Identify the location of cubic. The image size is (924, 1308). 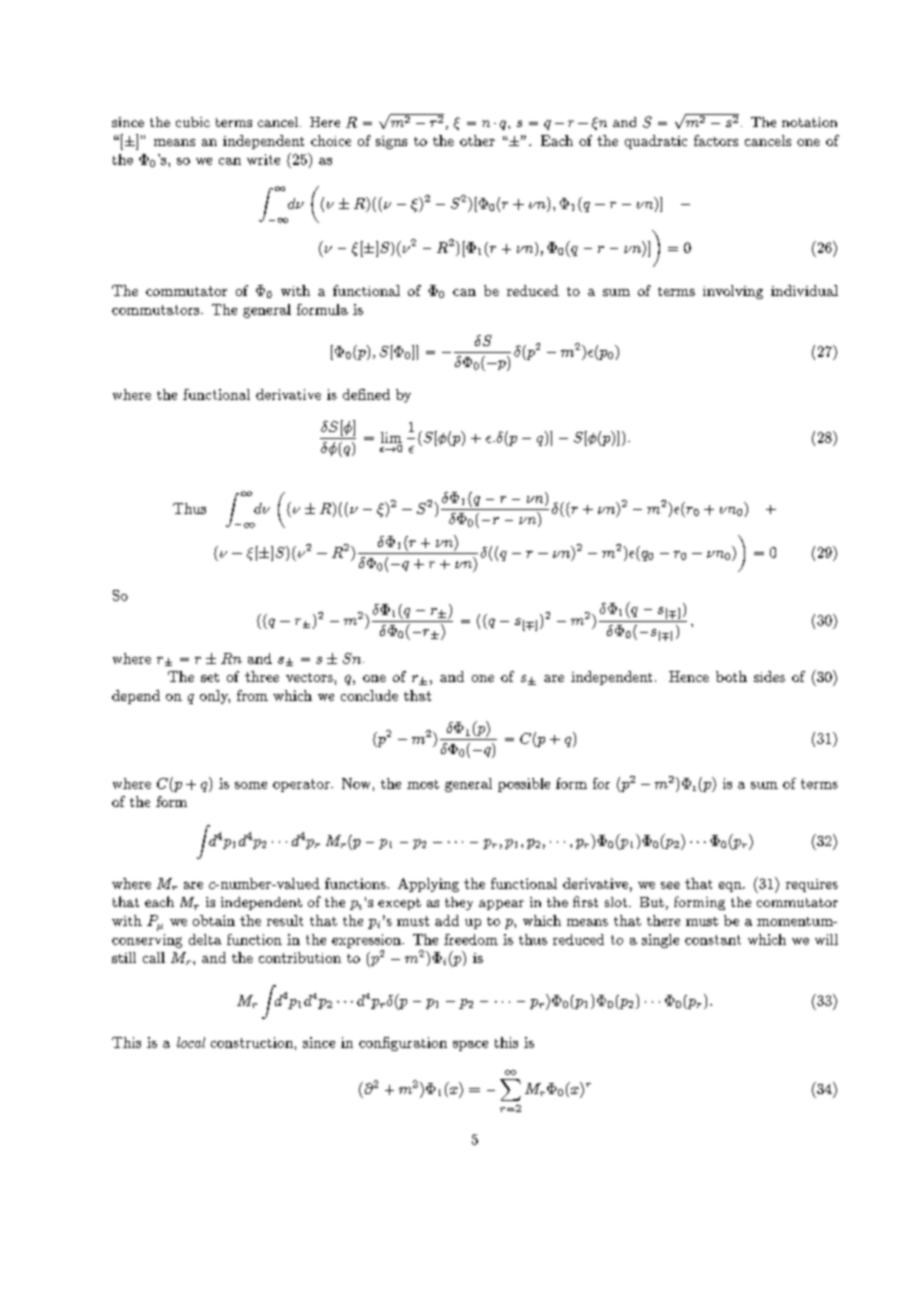
(193, 122).
